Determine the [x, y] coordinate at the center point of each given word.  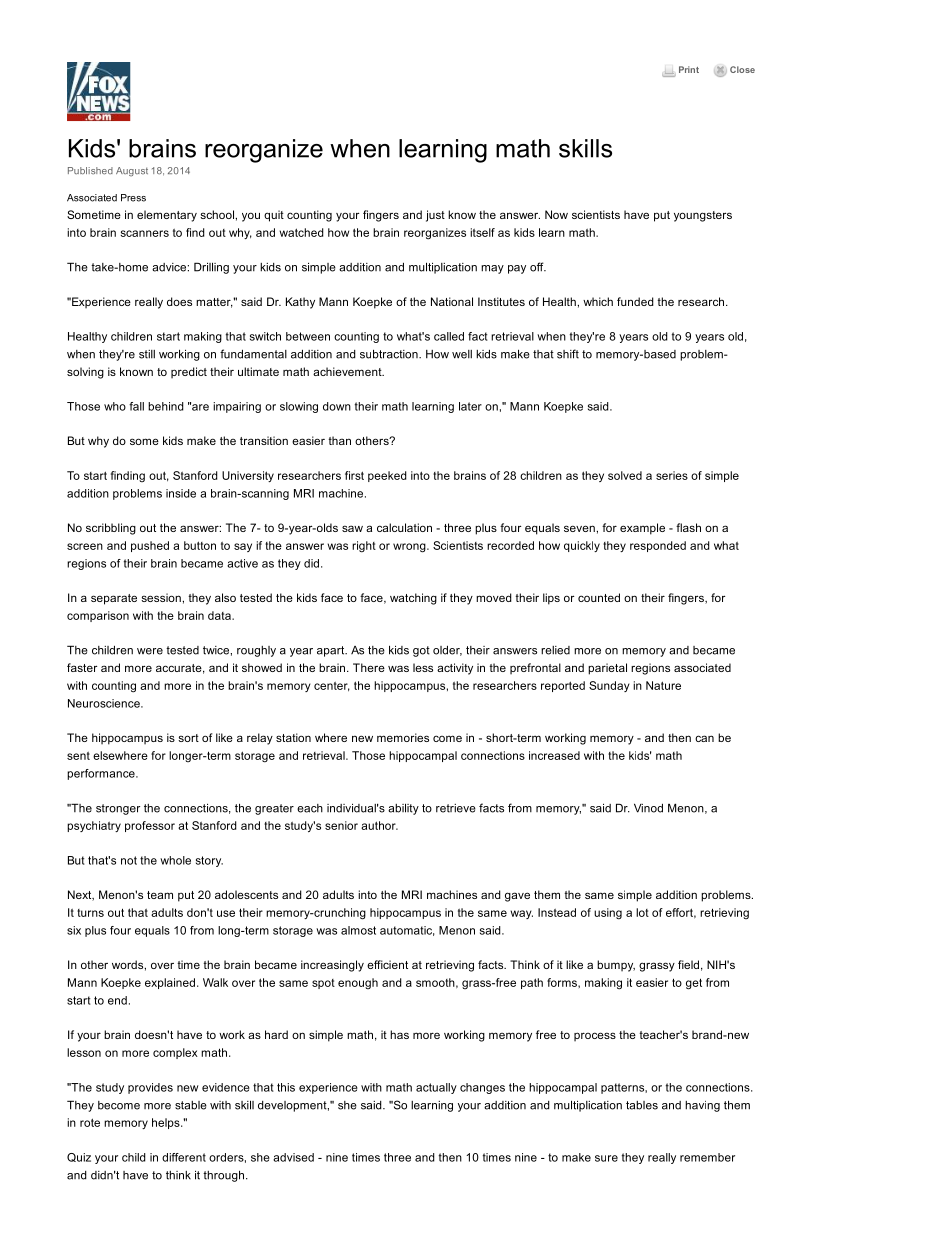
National [452, 301]
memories [403, 737]
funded [635, 301]
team [160, 895]
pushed [150, 546]
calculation [404, 527]
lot [642, 912]
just [435, 216]
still [147, 354]
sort [188, 738]
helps [167, 1123]
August [132, 172]
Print [689, 69]
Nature [663, 685]
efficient [387, 964]
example [642, 529]
